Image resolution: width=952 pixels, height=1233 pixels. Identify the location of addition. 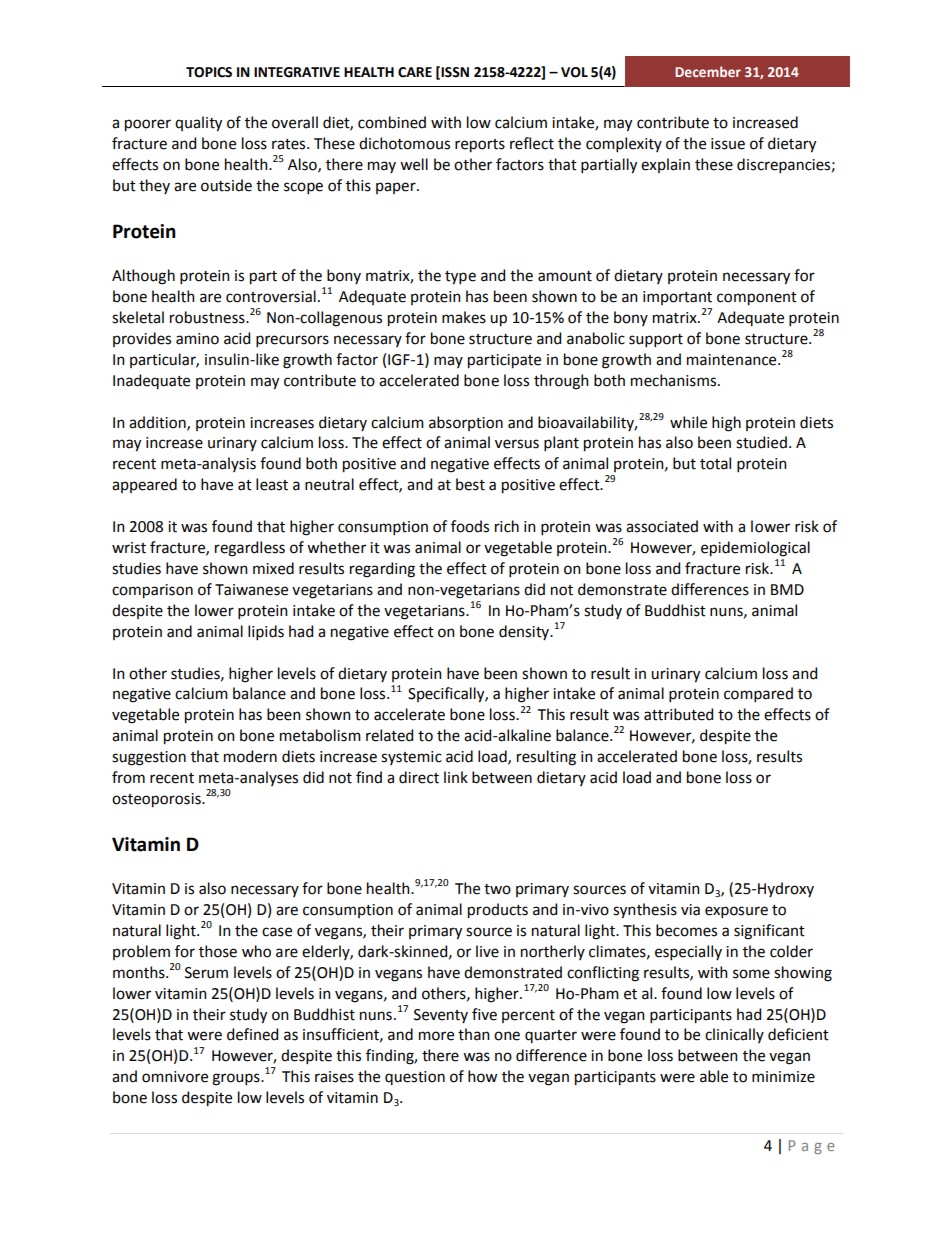
(158, 423).
